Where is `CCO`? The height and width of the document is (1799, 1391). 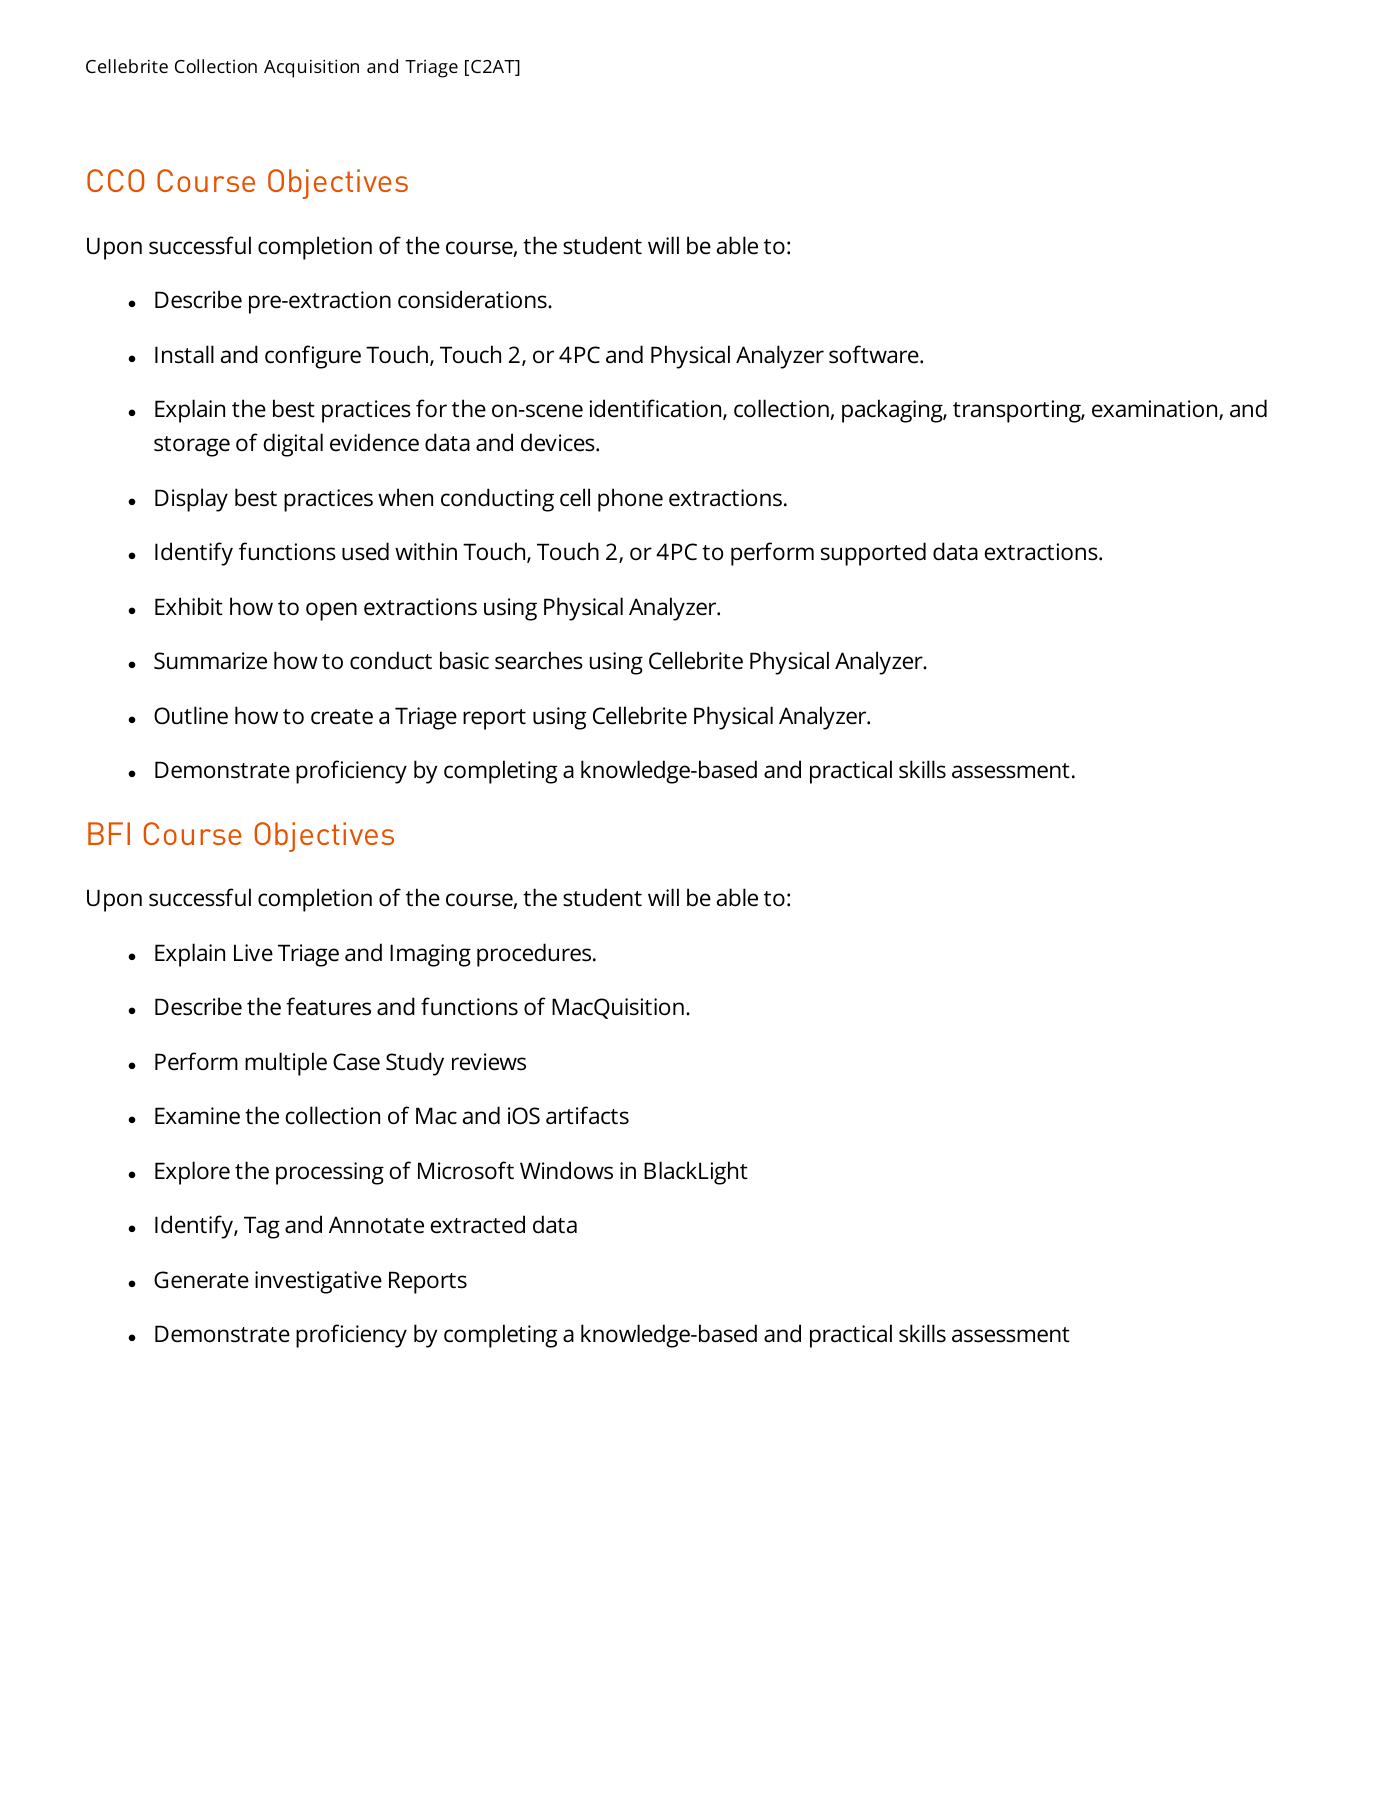 CCO is located at coordinates (115, 180).
